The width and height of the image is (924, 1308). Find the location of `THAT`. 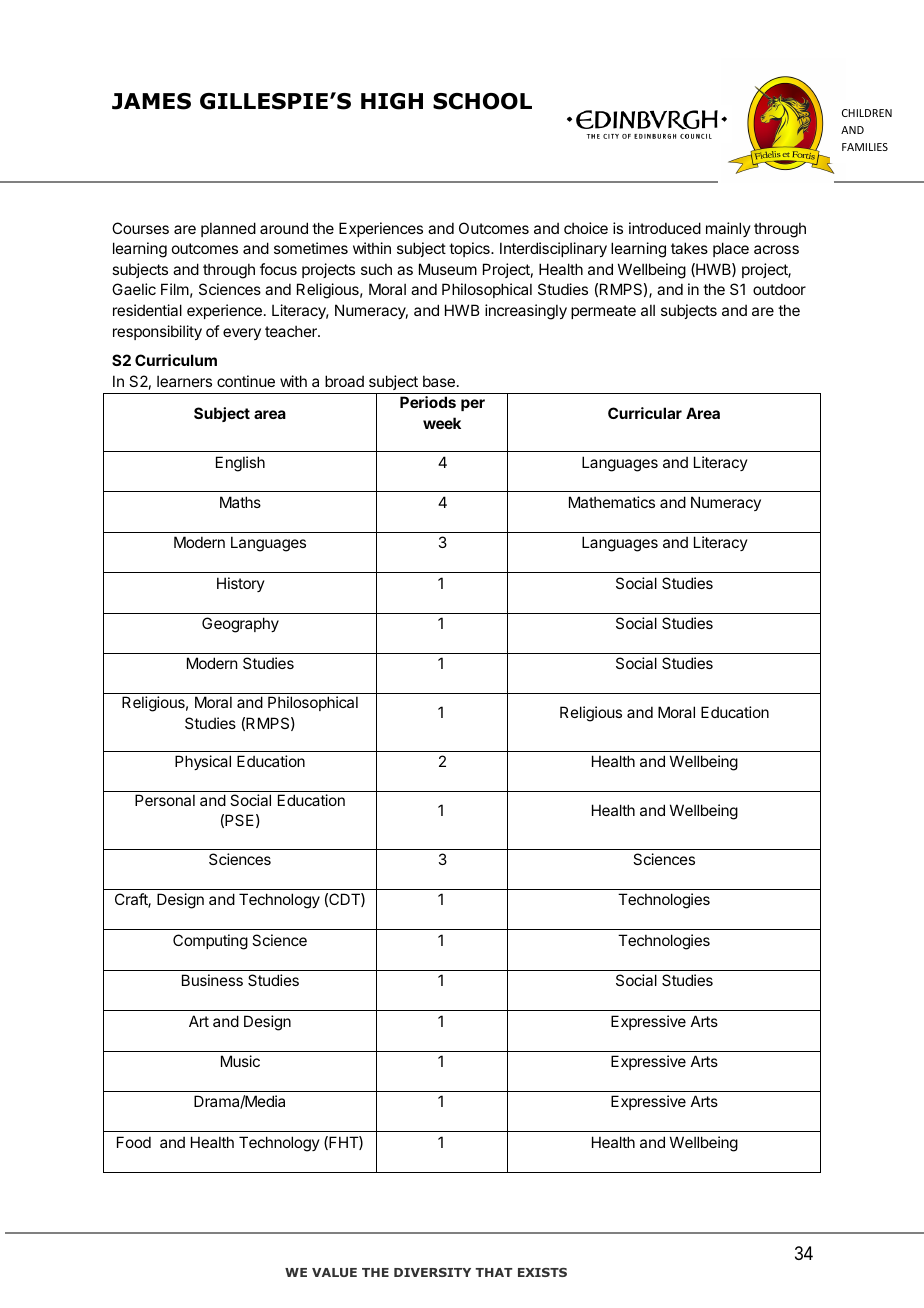

THAT is located at coordinates (494, 1272).
